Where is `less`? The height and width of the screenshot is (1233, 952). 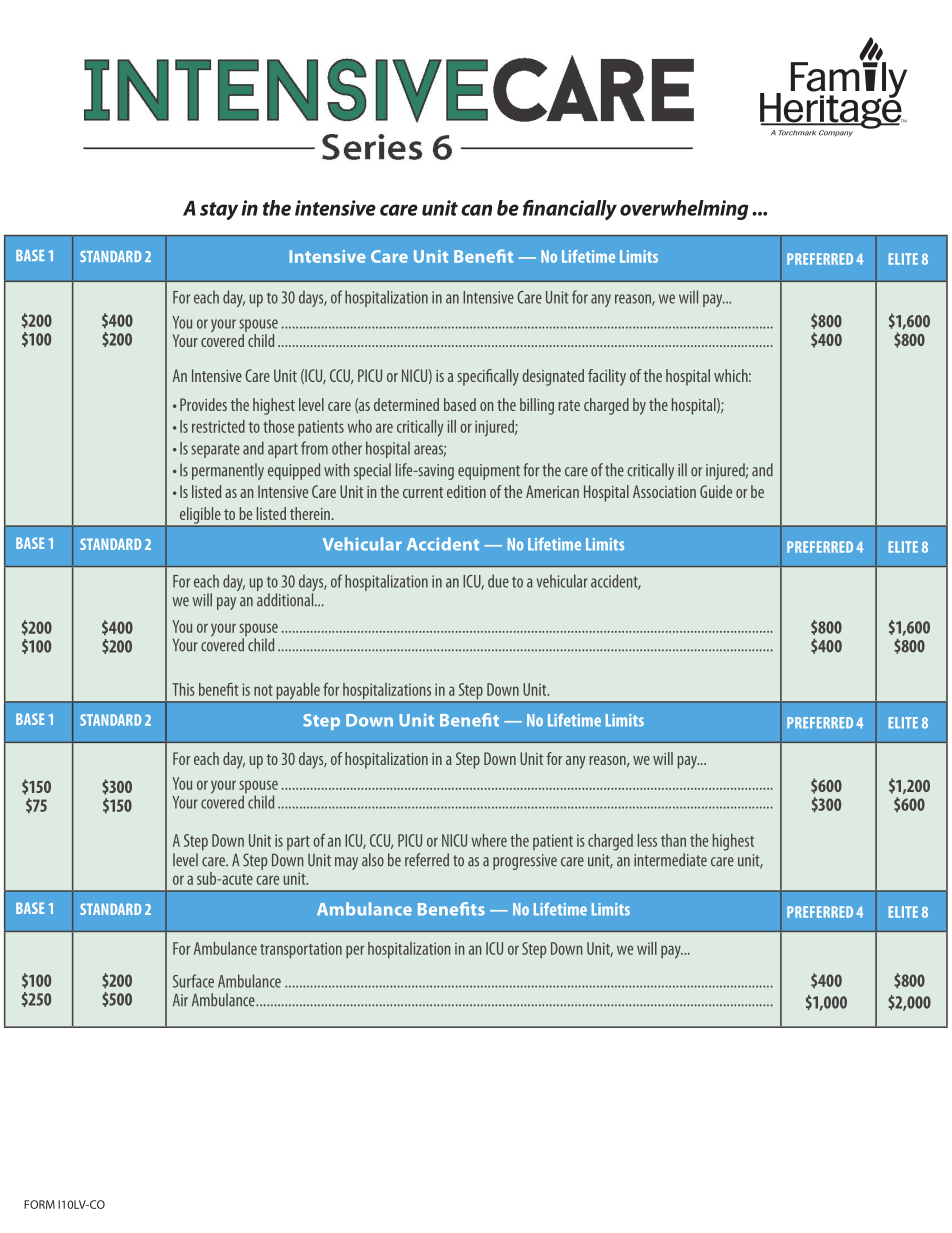 less is located at coordinates (647, 840).
